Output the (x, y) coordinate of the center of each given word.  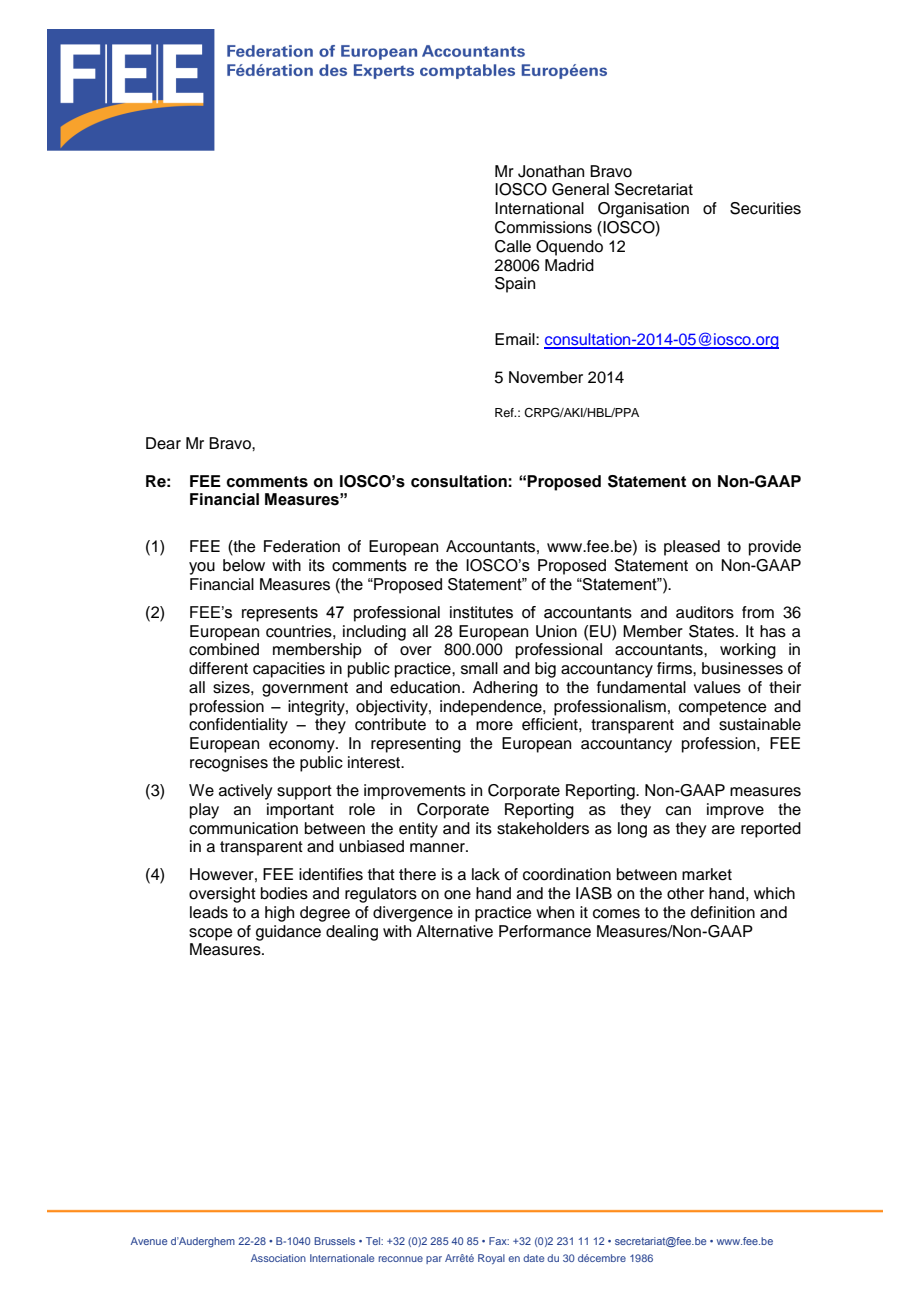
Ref (505, 412)
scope (211, 934)
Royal (491, 1259)
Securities (765, 208)
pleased (692, 548)
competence (723, 708)
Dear (163, 443)
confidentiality (238, 726)
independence (492, 708)
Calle (513, 246)
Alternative (454, 931)
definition (723, 912)
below (244, 565)
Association (278, 1258)
